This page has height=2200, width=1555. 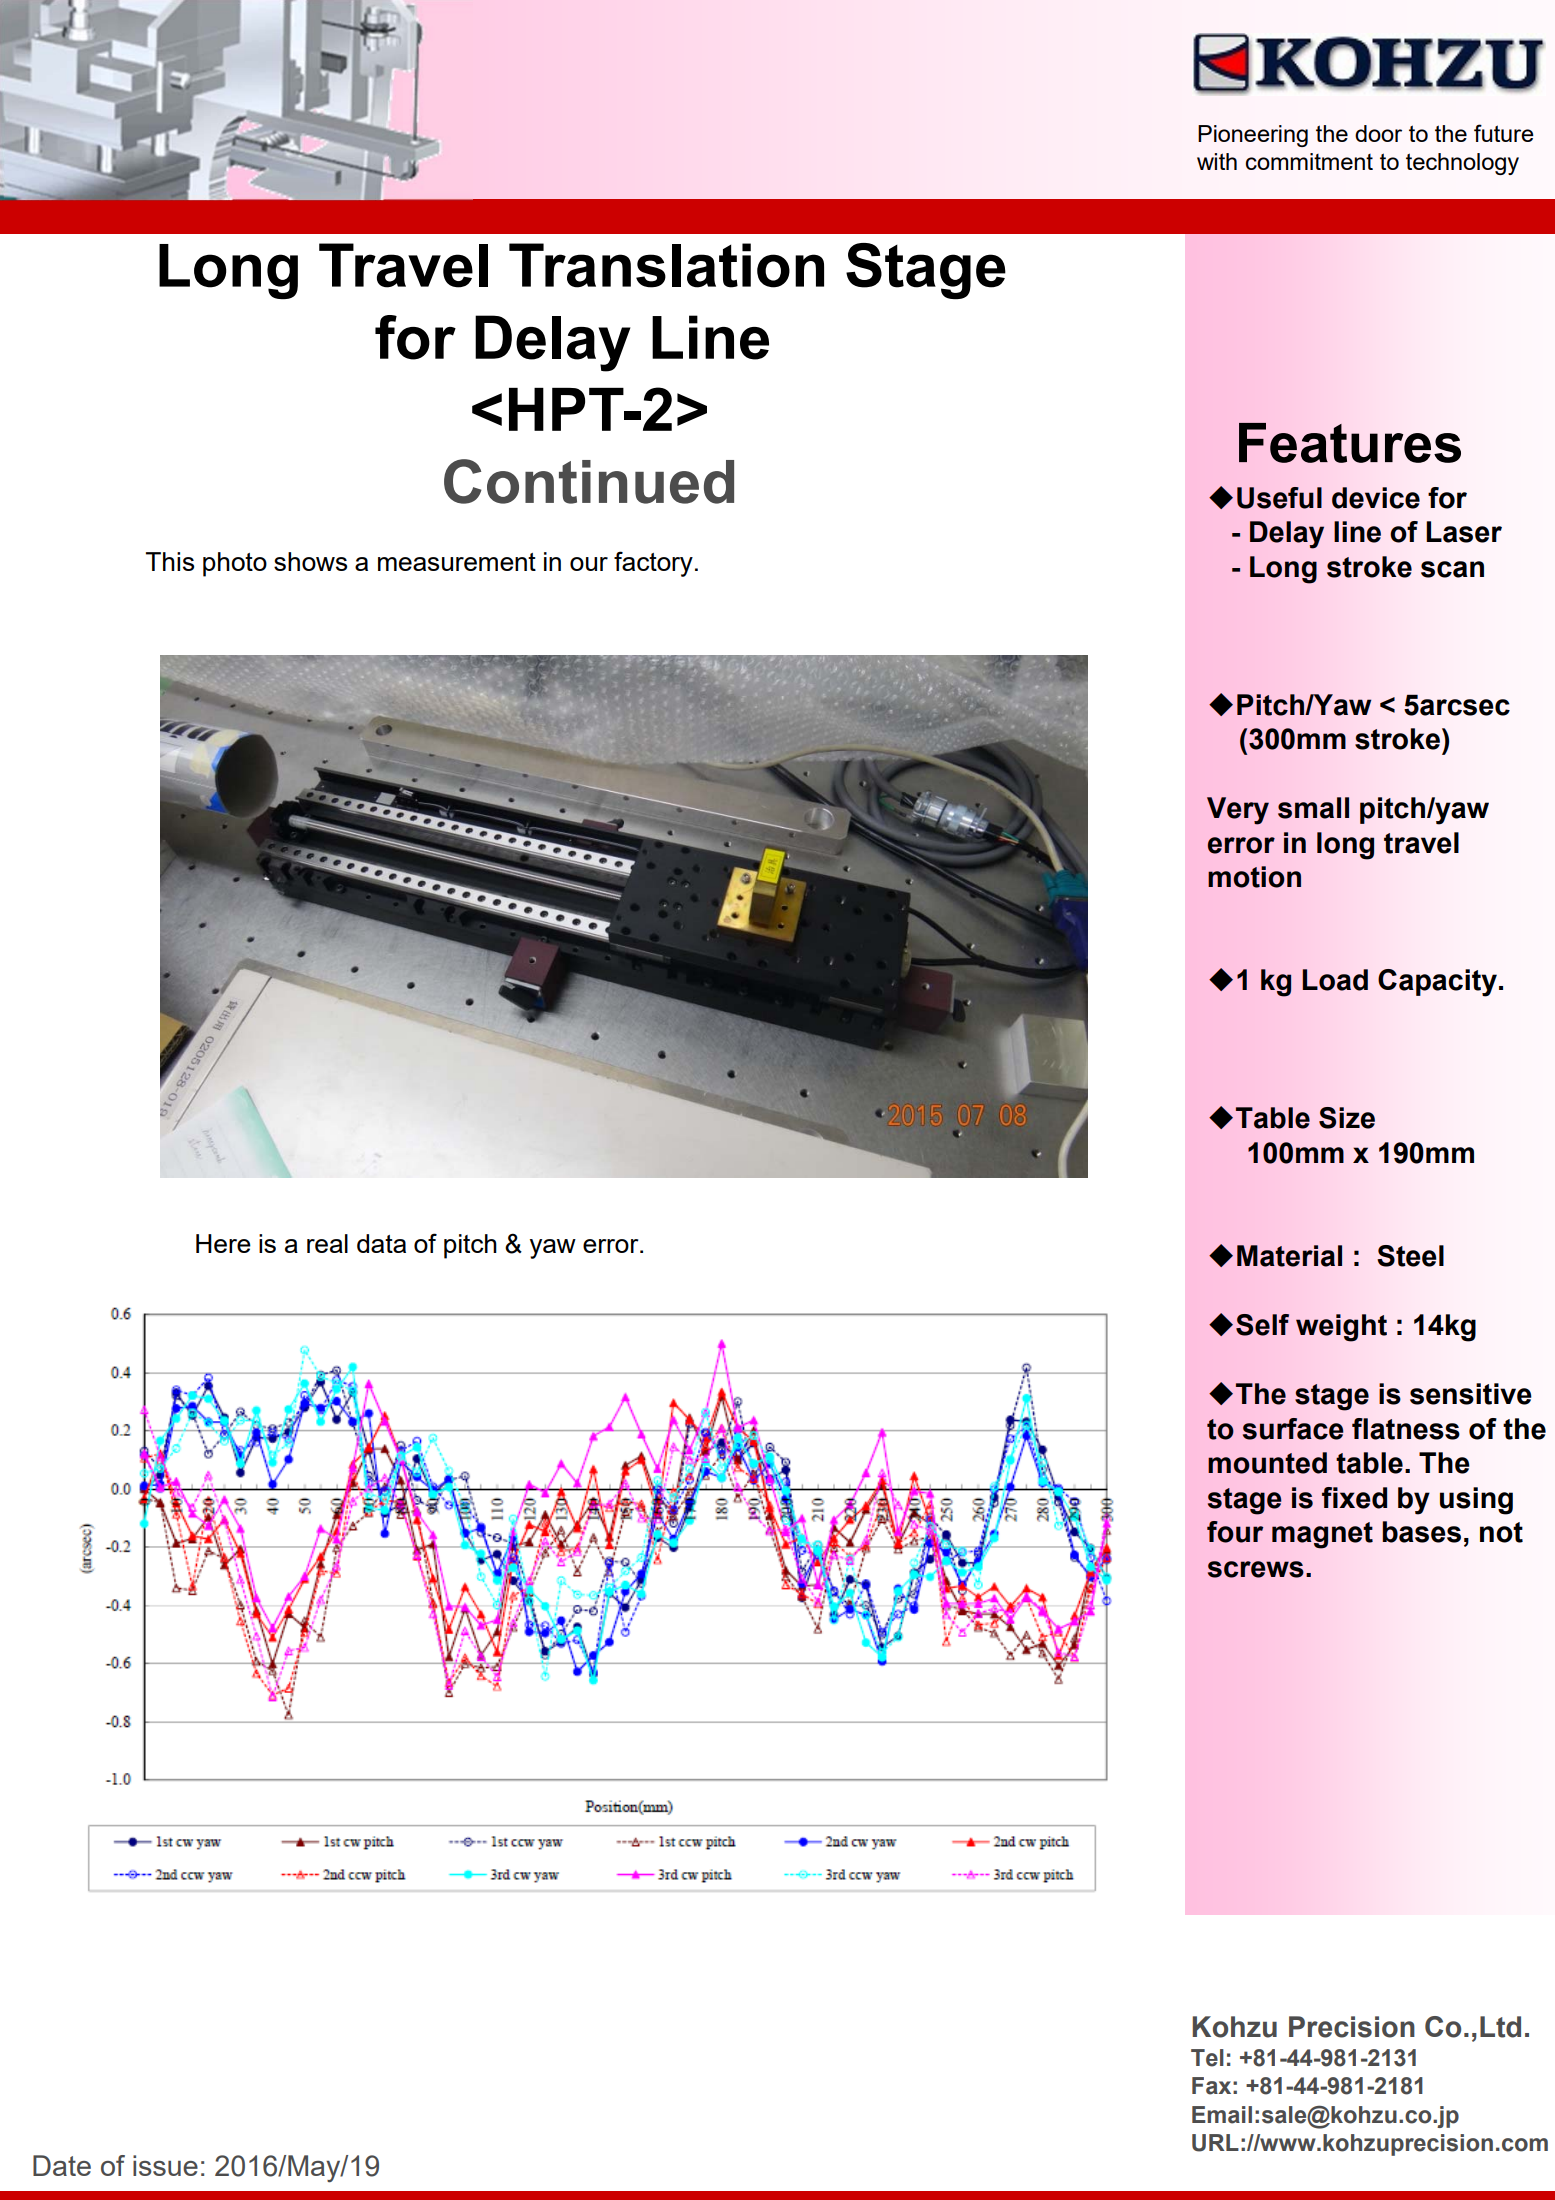 I want to click on issue, so click(x=165, y=2165).
